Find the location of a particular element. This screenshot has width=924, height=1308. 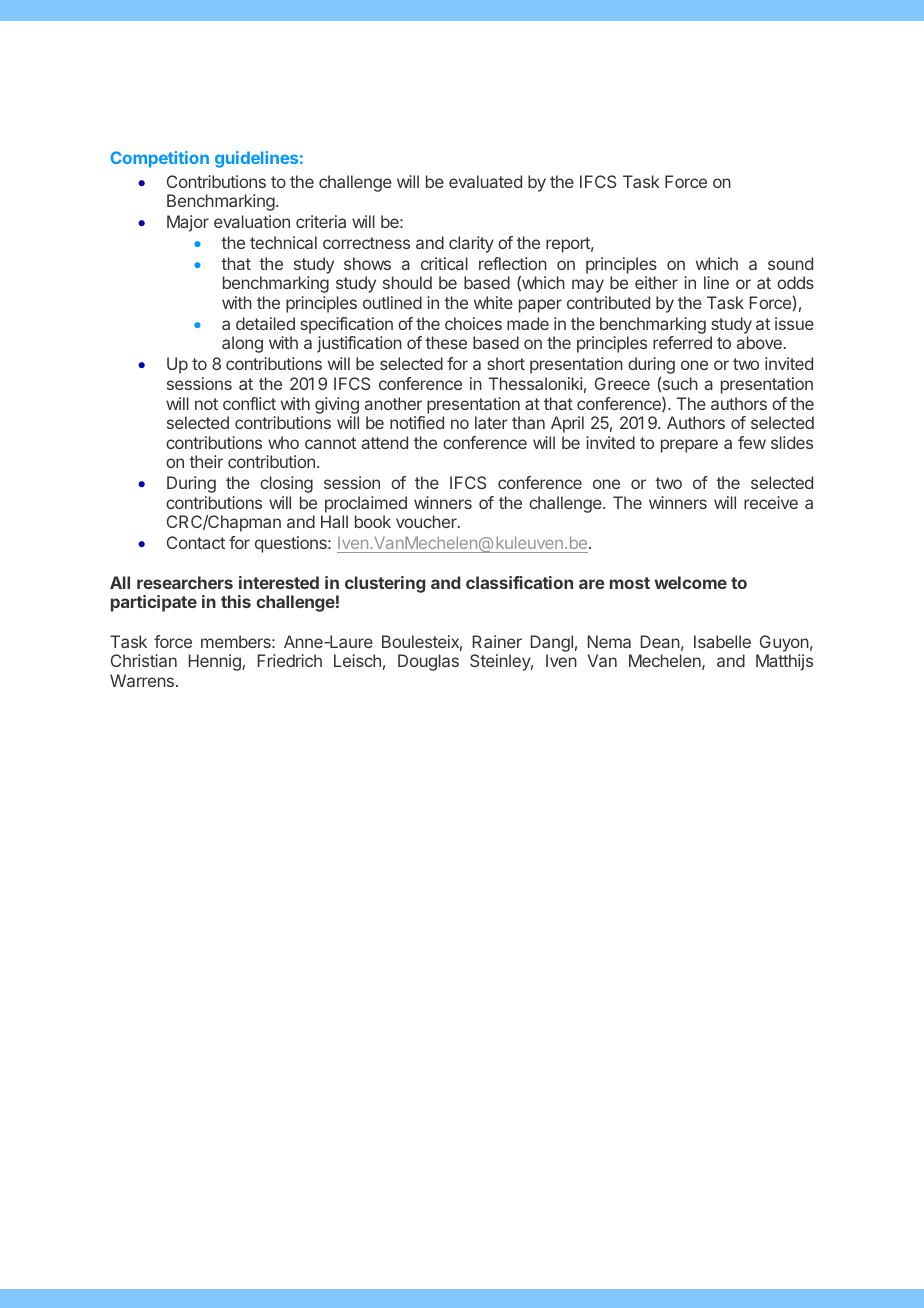

Hennig is located at coordinates (216, 662).
